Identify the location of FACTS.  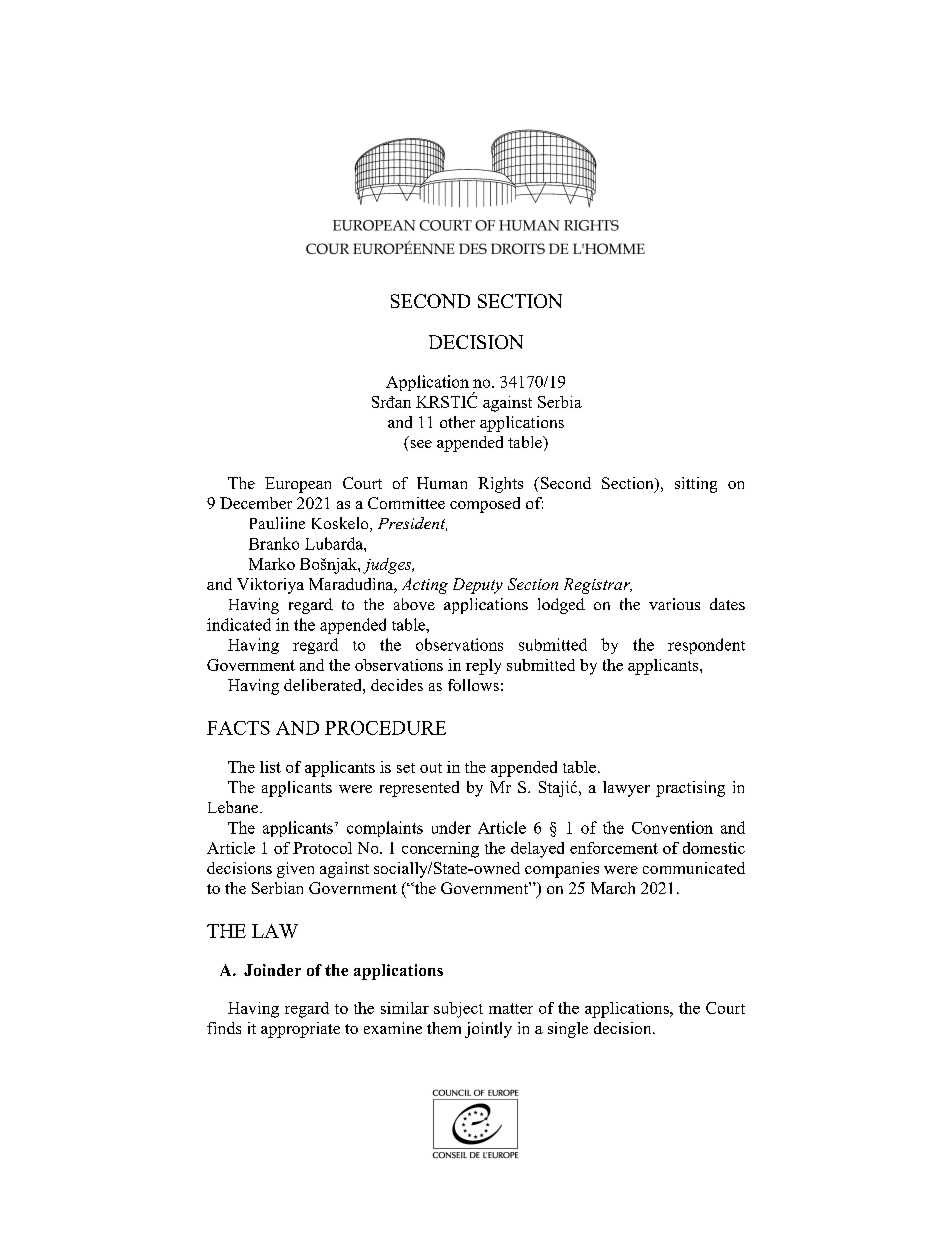
(238, 728).
